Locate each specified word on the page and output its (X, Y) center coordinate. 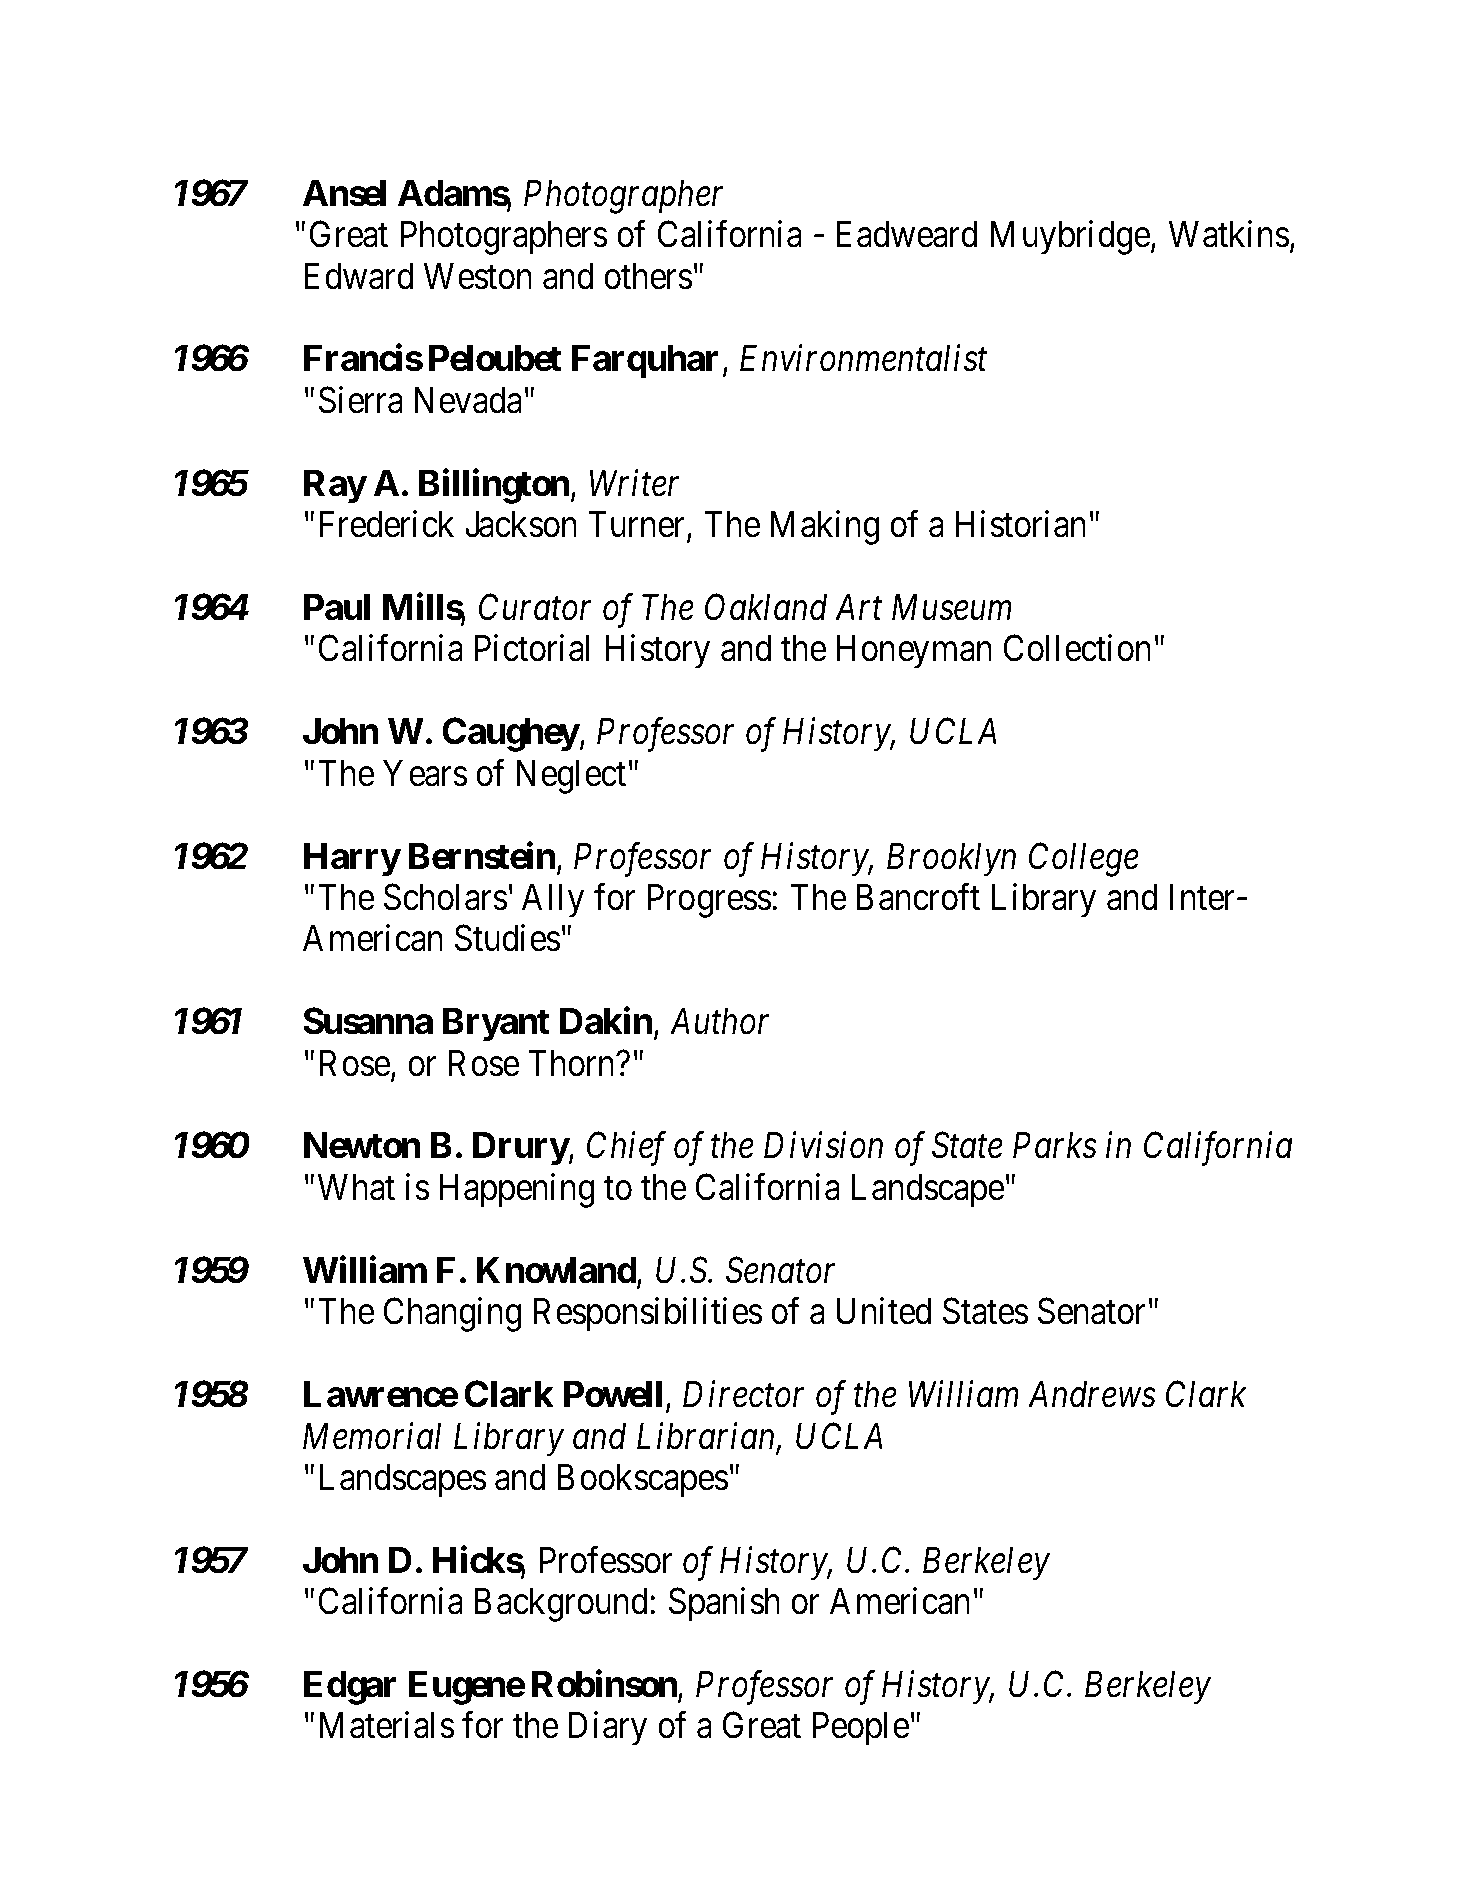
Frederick (387, 524)
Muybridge (1070, 237)
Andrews (1092, 1394)
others (648, 276)
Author (719, 1021)
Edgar (350, 1688)
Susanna (368, 1021)
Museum (951, 607)
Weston (478, 276)
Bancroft (918, 897)
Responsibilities (648, 1315)
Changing (452, 1315)
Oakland (766, 607)
